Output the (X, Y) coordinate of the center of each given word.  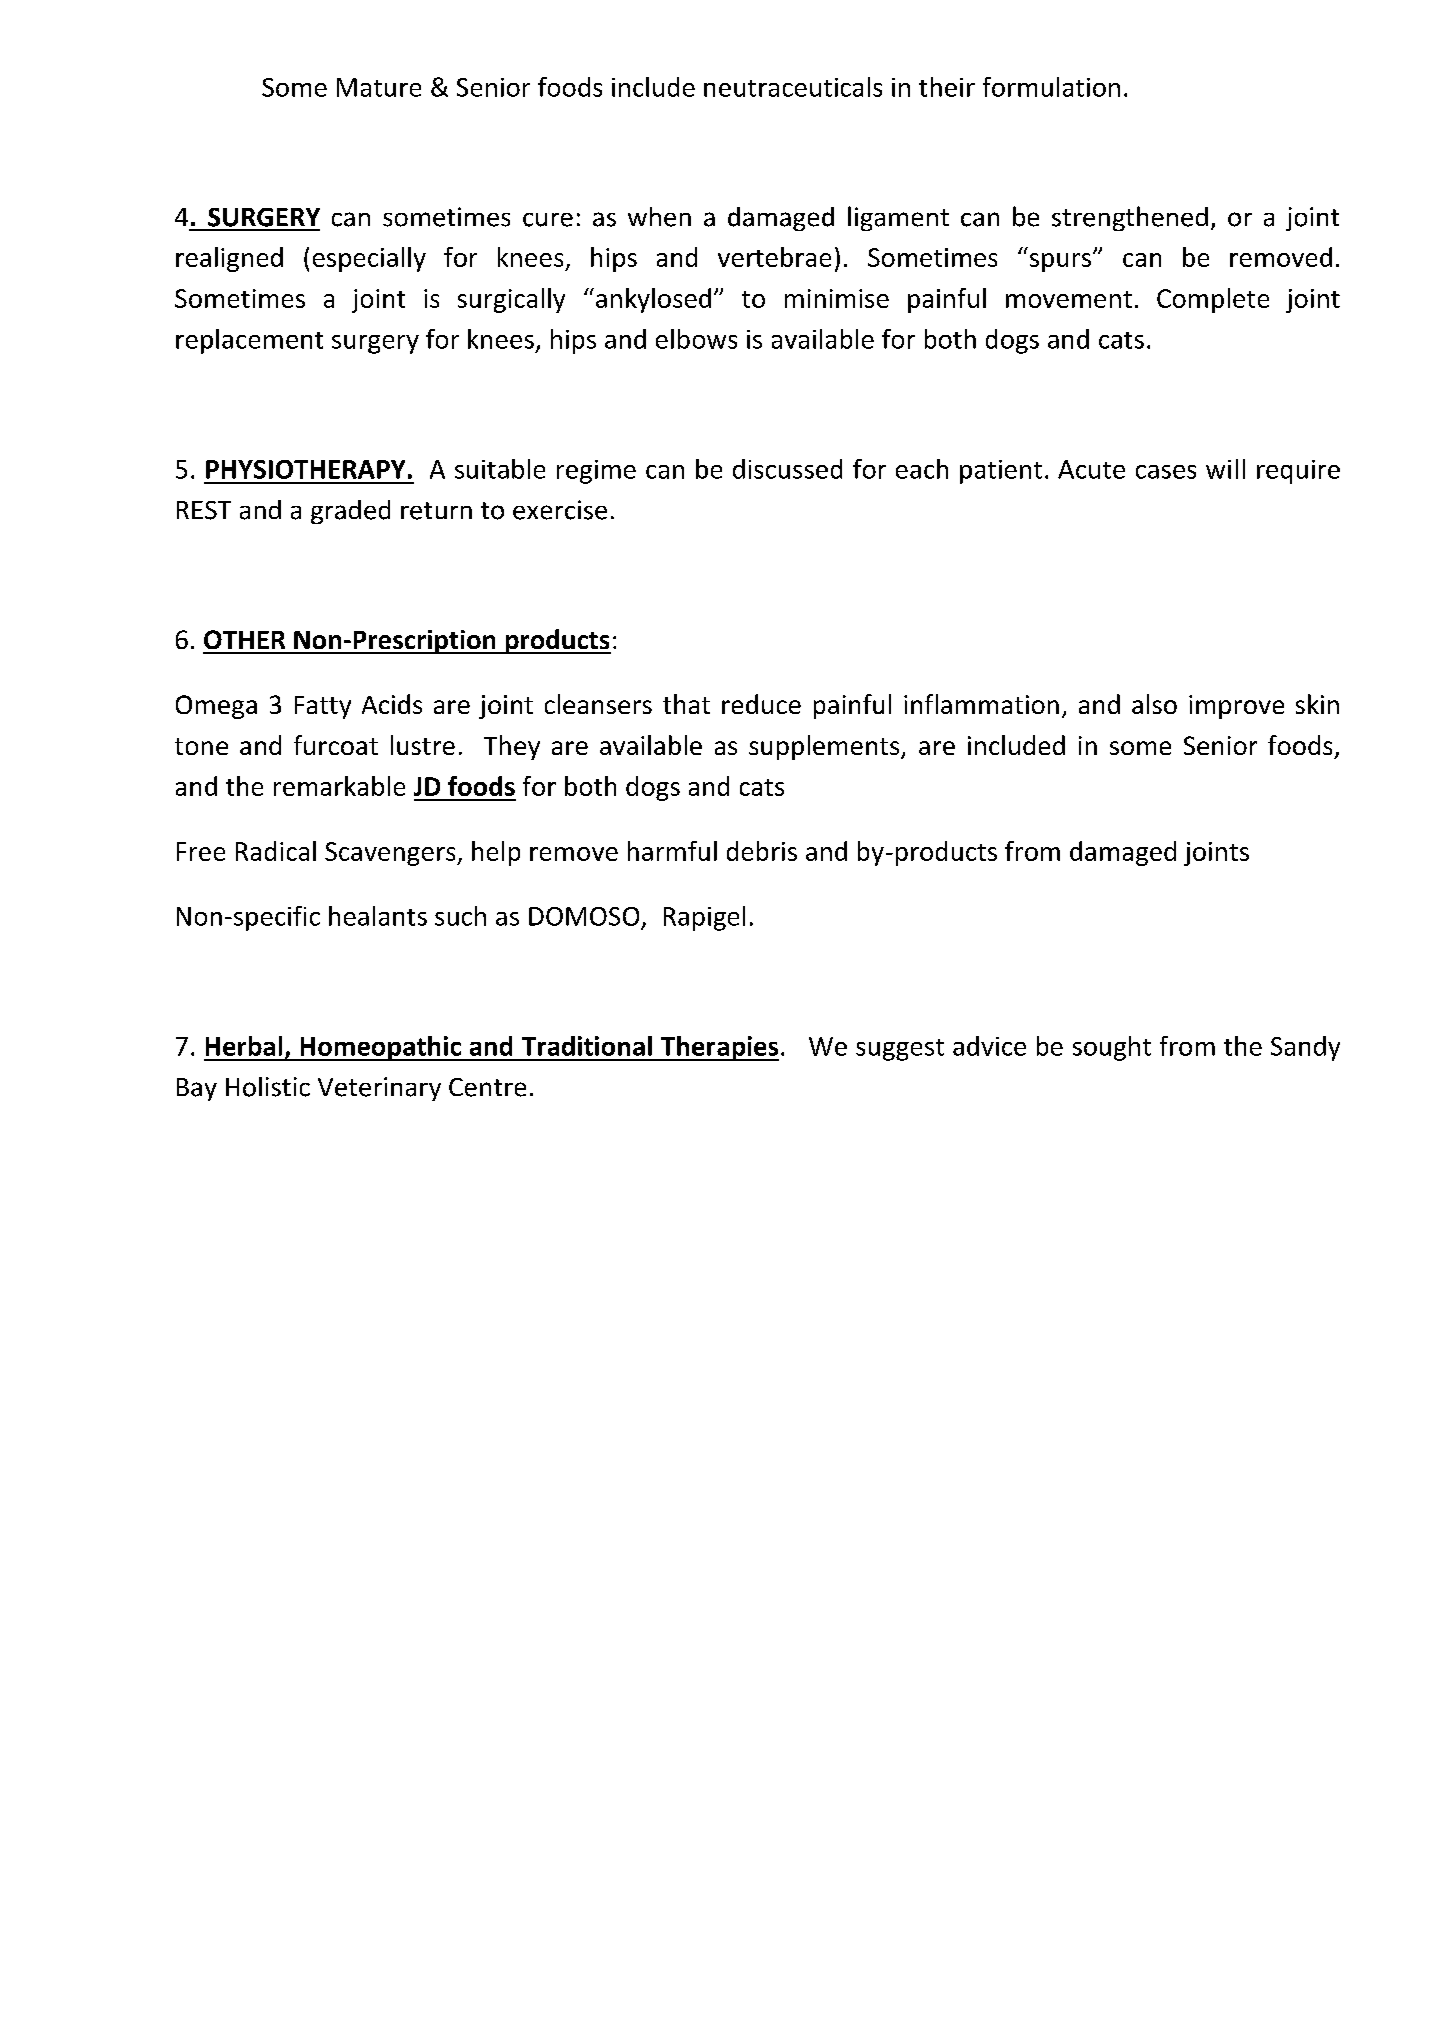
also (1154, 704)
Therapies (718, 1048)
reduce (761, 704)
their (947, 87)
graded (350, 512)
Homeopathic (380, 1048)
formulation (1051, 87)
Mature (379, 87)
